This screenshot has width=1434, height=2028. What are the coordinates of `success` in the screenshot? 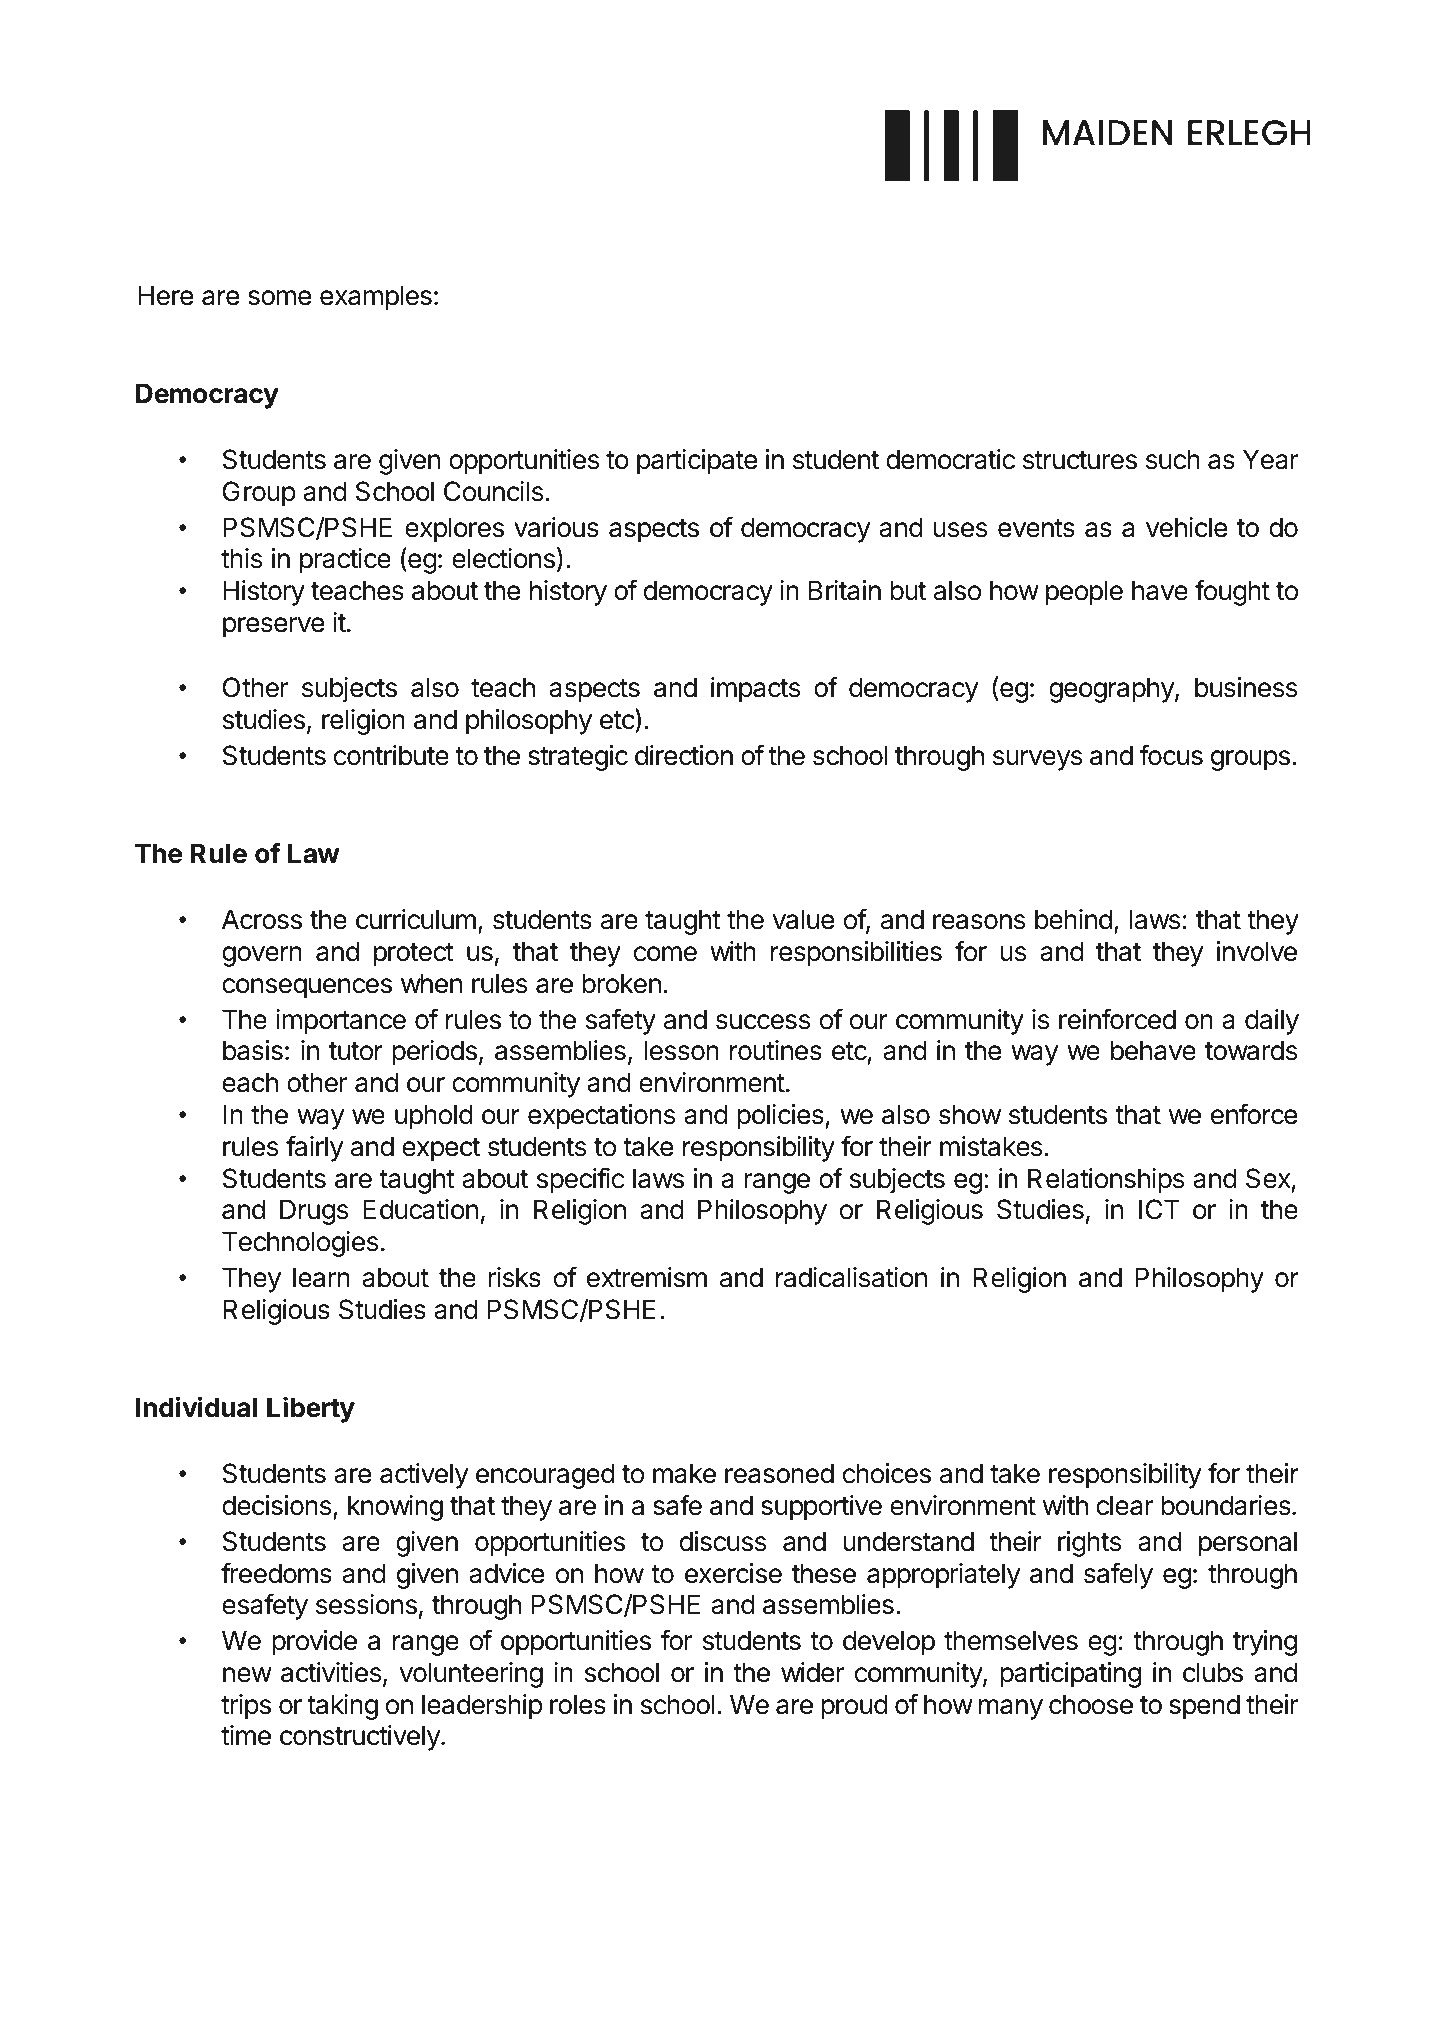 It's located at (763, 1022).
